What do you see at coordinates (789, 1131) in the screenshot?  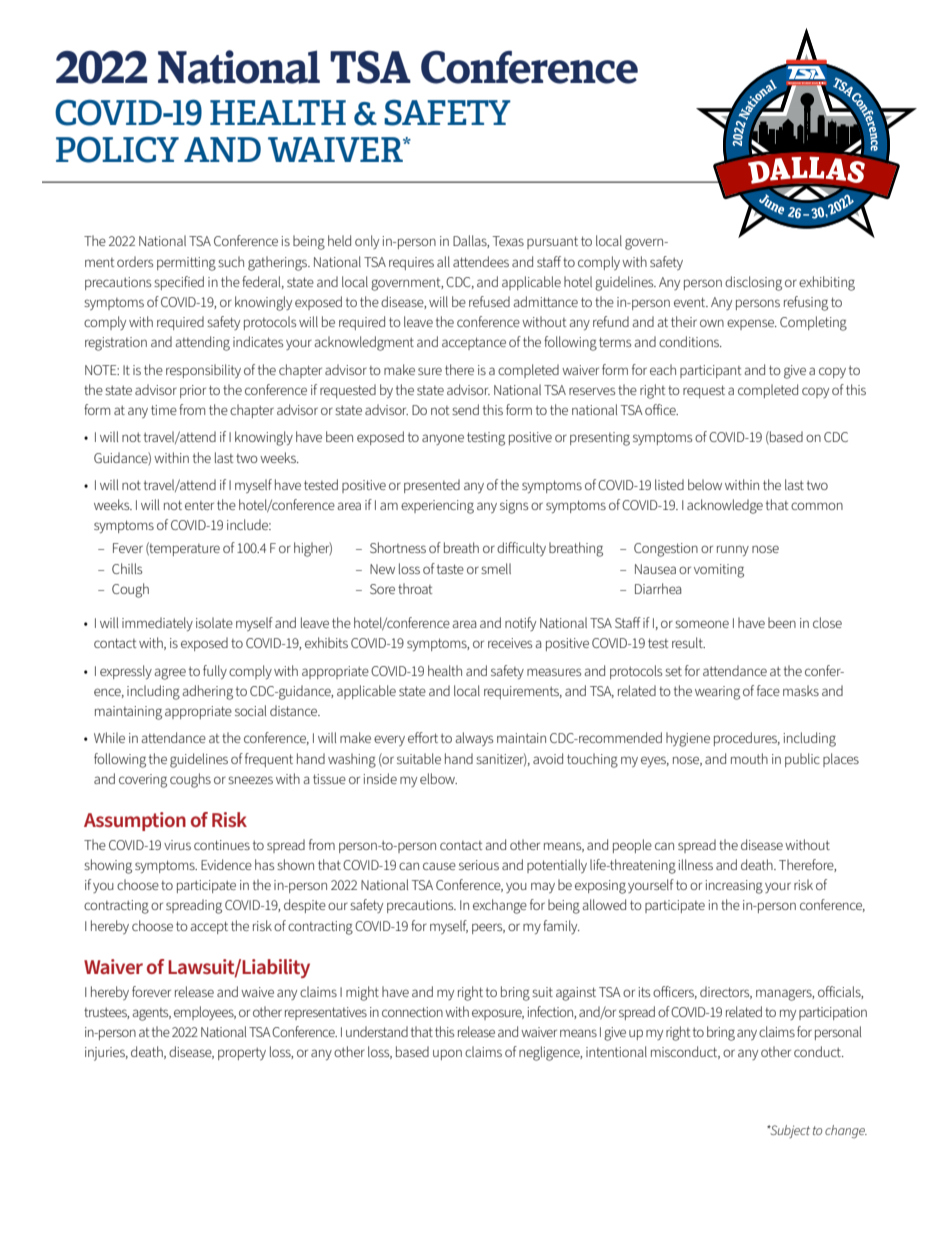 I see `Subject` at bounding box center [789, 1131].
